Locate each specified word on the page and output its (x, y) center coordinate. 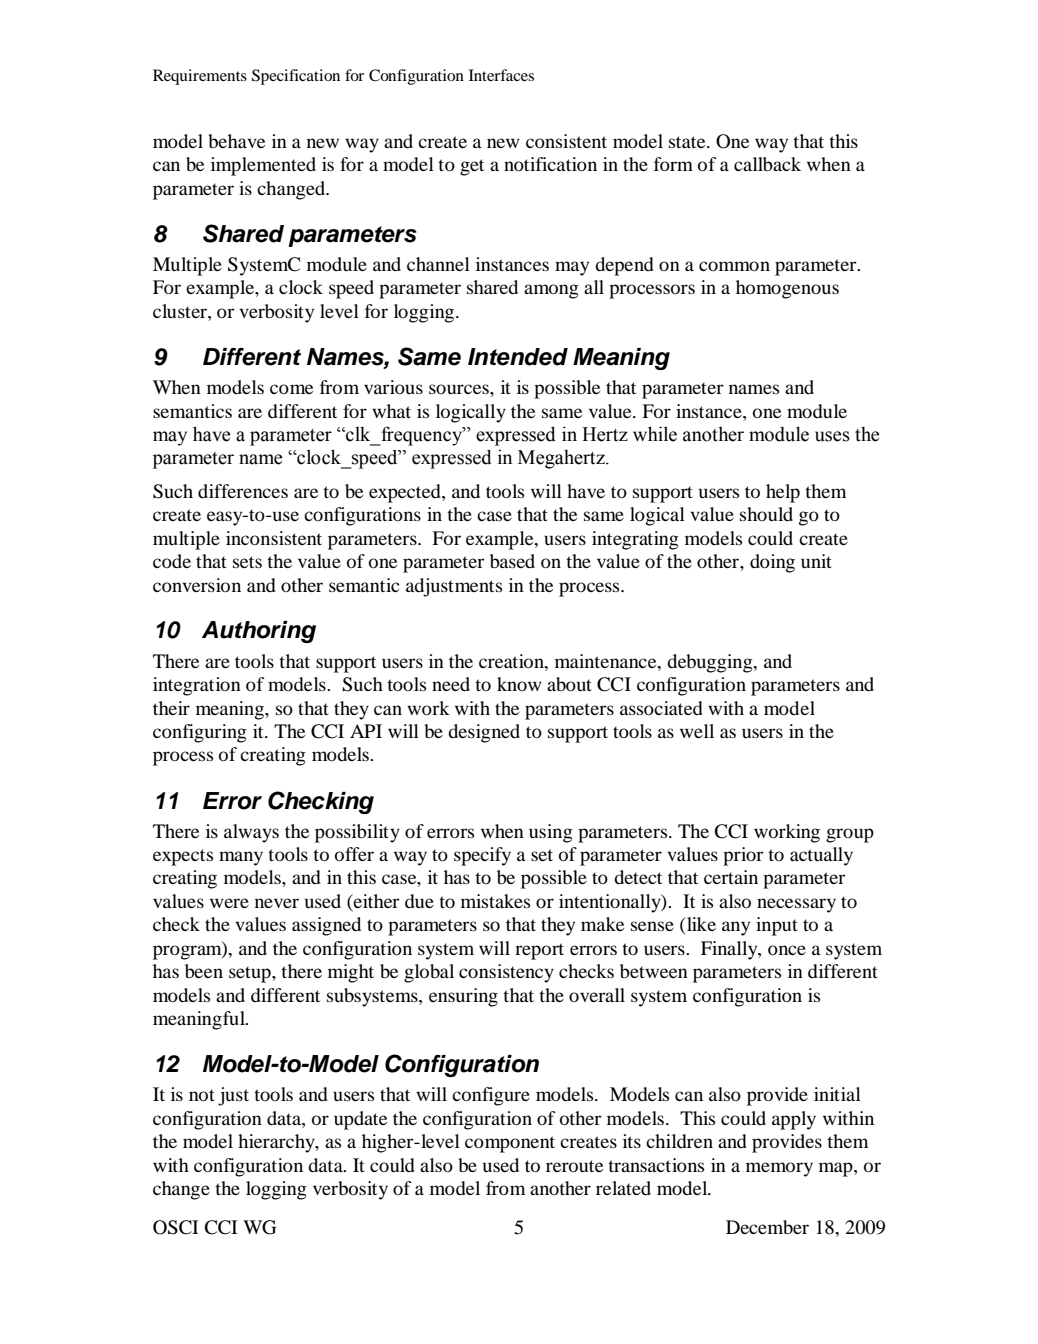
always (251, 833)
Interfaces (501, 75)
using (551, 833)
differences (243, 491)
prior (743, 856)
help (783, 493)
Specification (296, 77)
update (360, 1120)
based (512, 561)
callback (767, 164)
